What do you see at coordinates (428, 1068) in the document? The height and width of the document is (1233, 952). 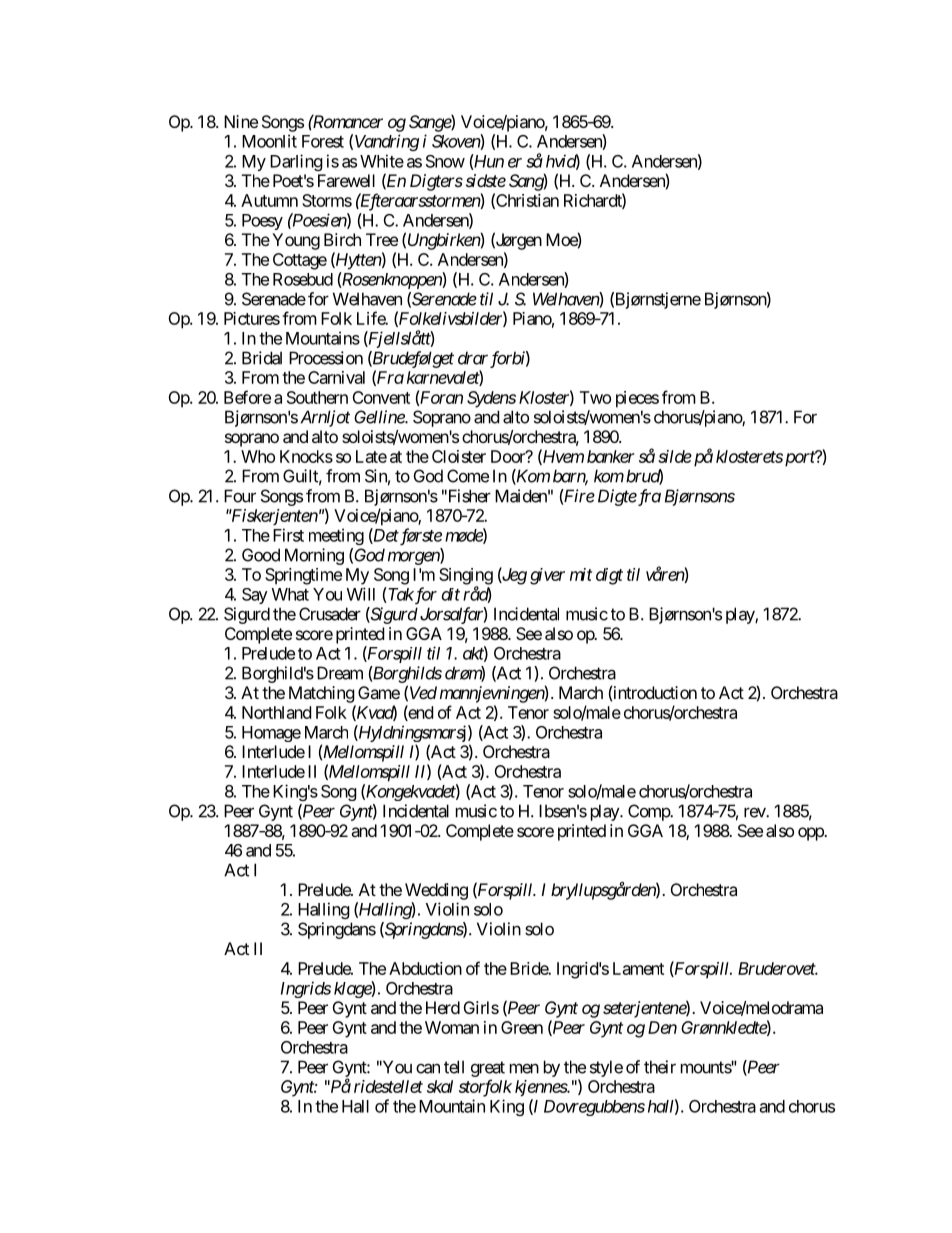 I see `can` at bounding box center [428, 1068].
